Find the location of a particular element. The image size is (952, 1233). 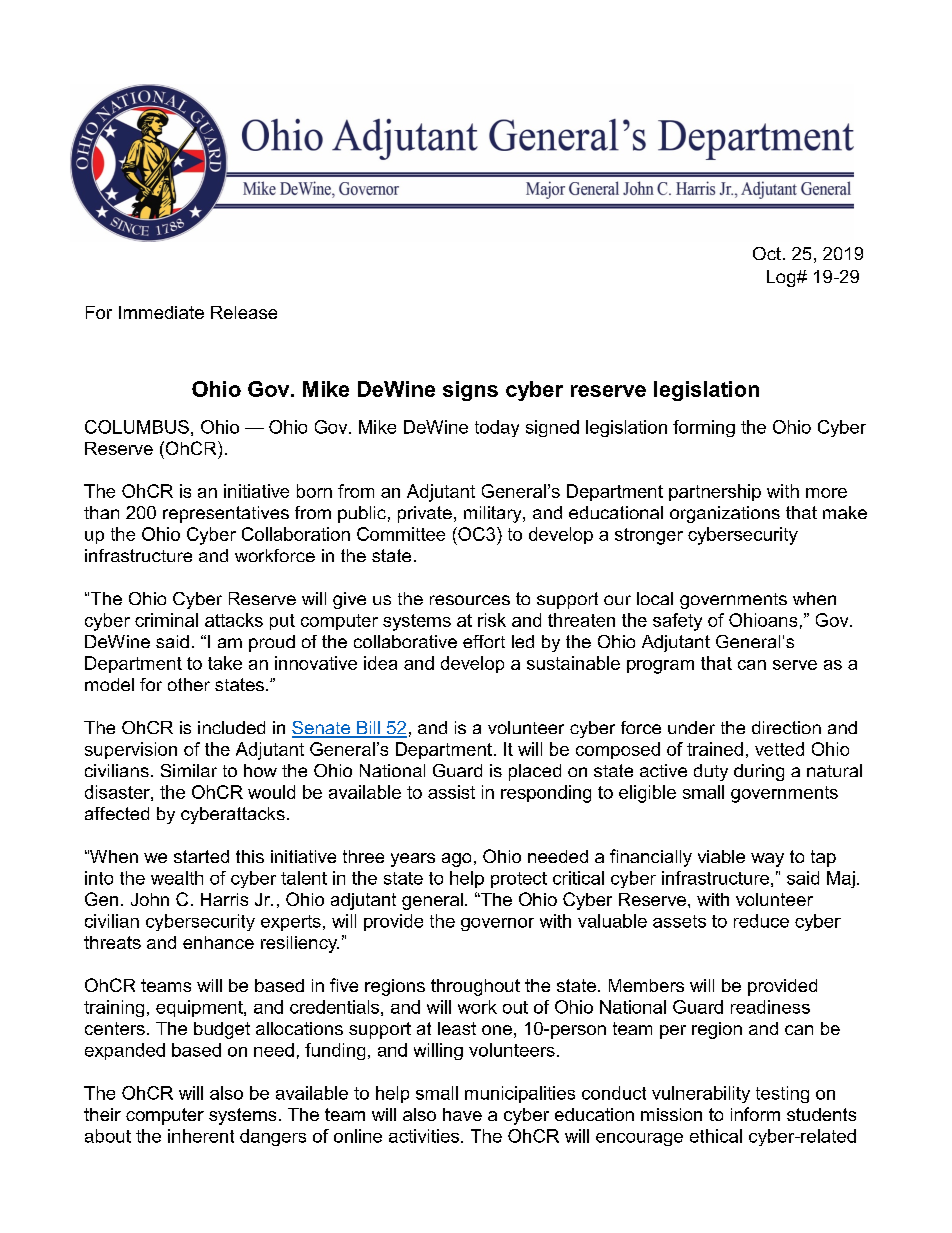

Harris is located at coordinates (224, 899).
